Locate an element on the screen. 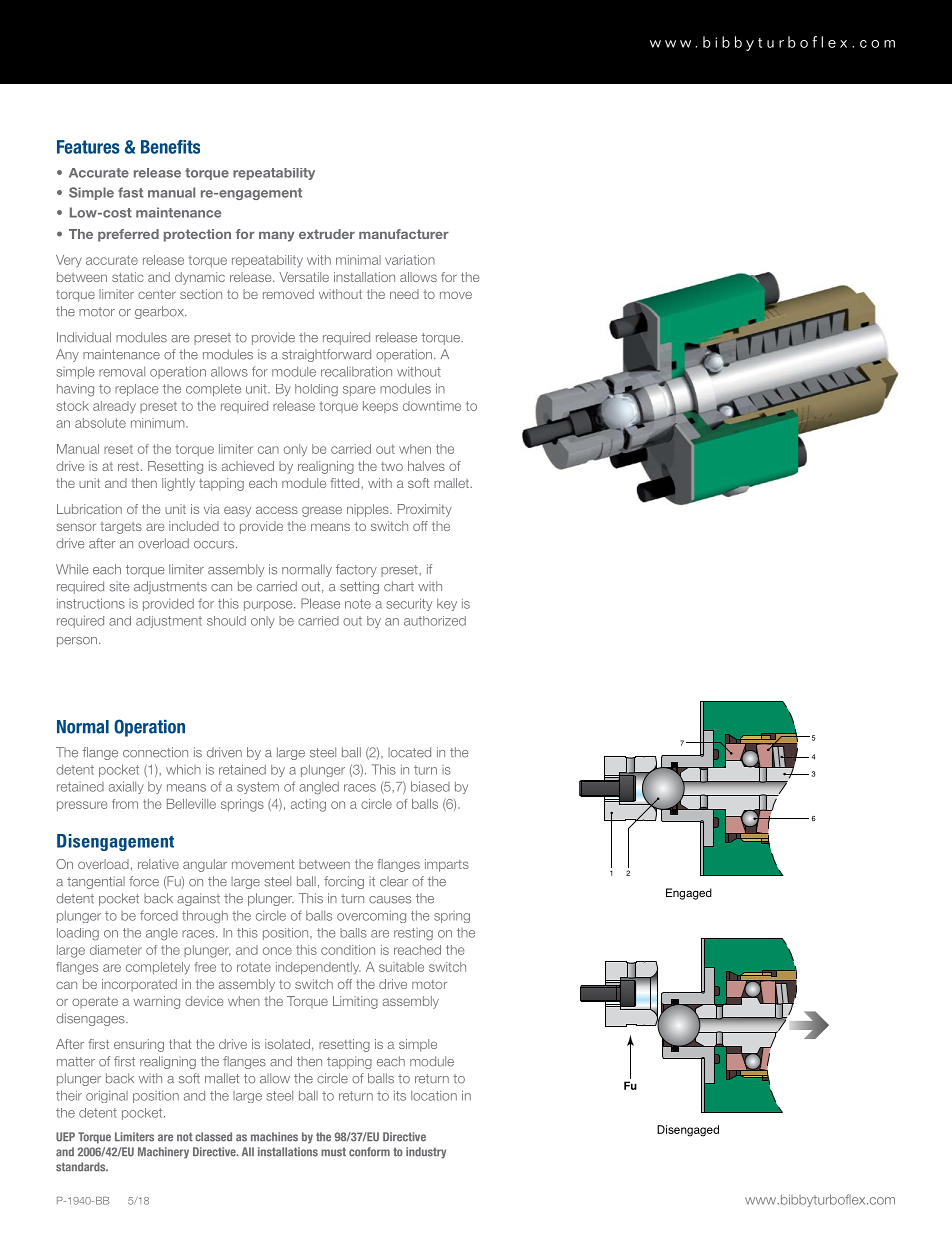 This screenshot has width=952, height=1233. original is located at coordinates (107, 1096).
